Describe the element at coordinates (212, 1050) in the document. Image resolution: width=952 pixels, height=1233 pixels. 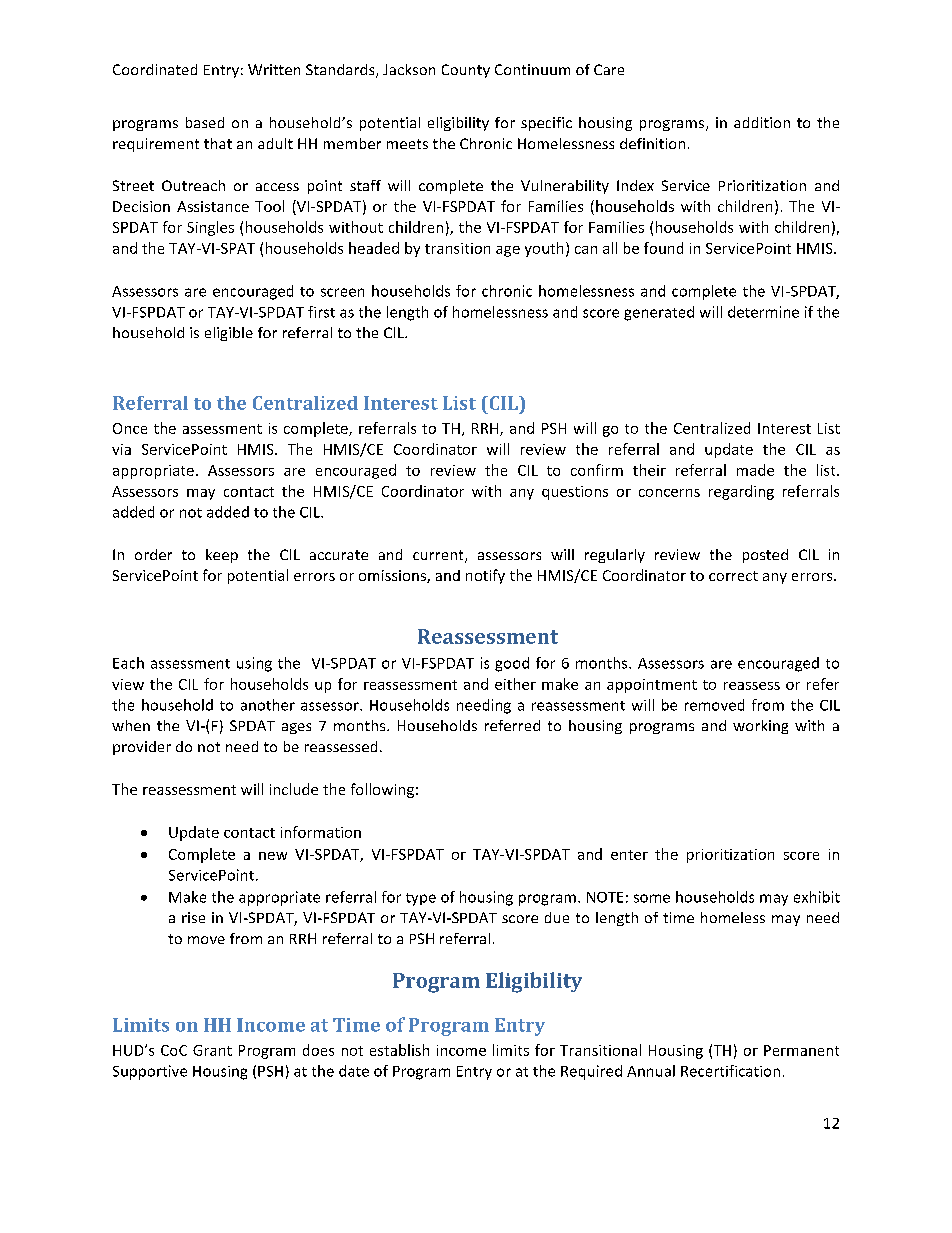
I see `Grant` at that location.
